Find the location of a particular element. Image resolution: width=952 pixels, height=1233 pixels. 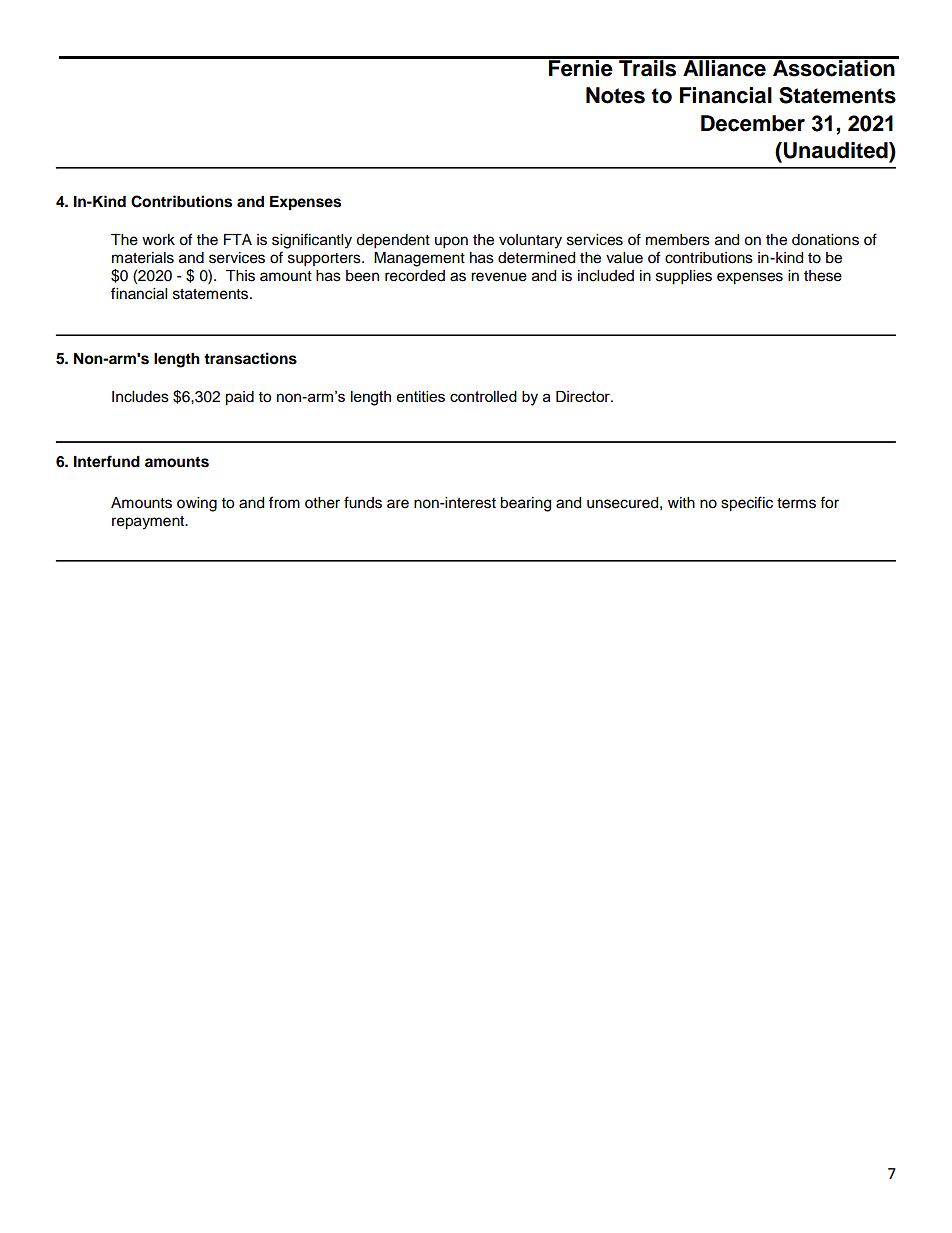

Notes is located at coordinates (615, 95).
